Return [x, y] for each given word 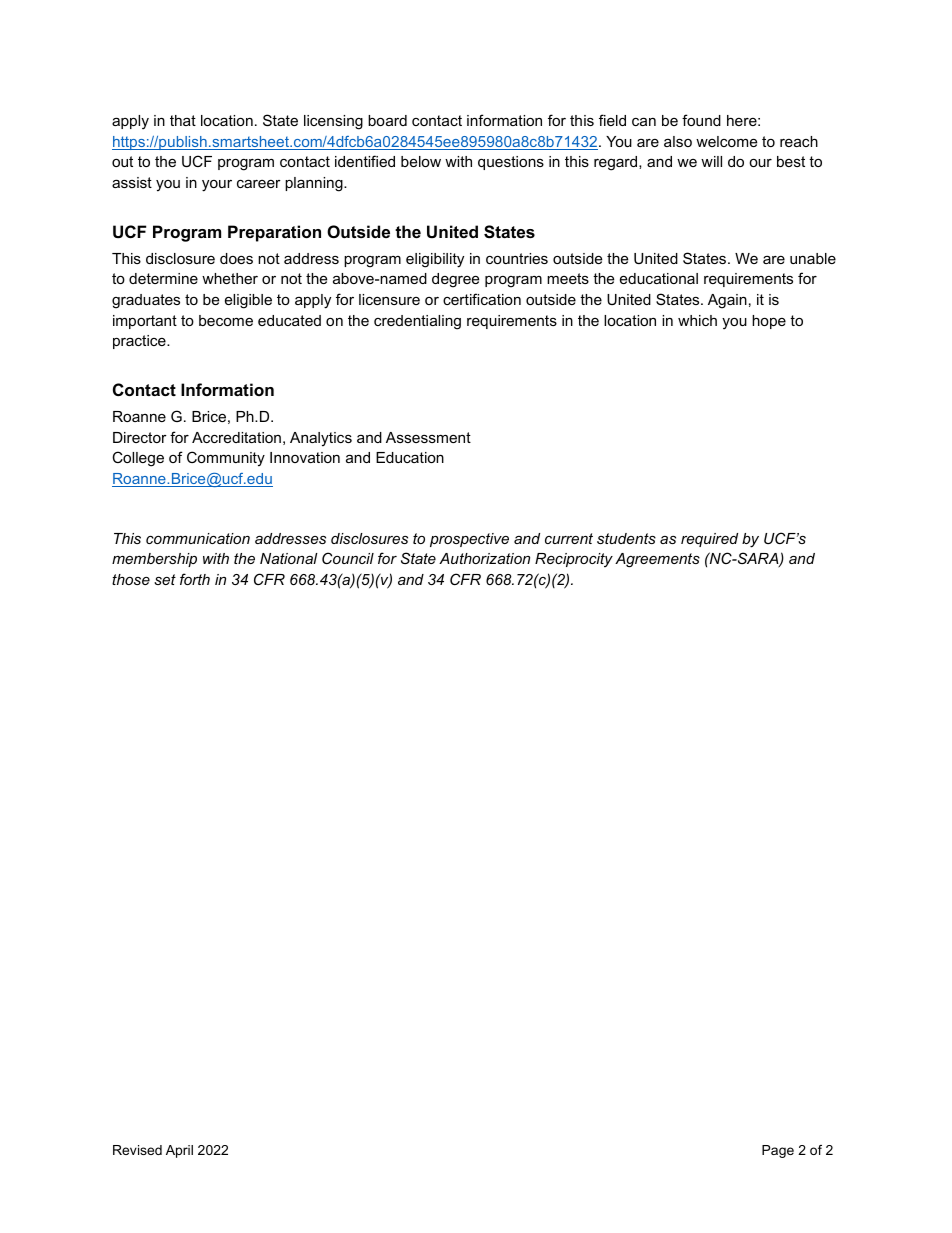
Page [778, 1151]
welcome [726, 141]
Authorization [484, 558]
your [217, 186]
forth [195, 579]
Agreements [657, 560]
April [179, 1151]
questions [511, 163]
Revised [137, 1150]
